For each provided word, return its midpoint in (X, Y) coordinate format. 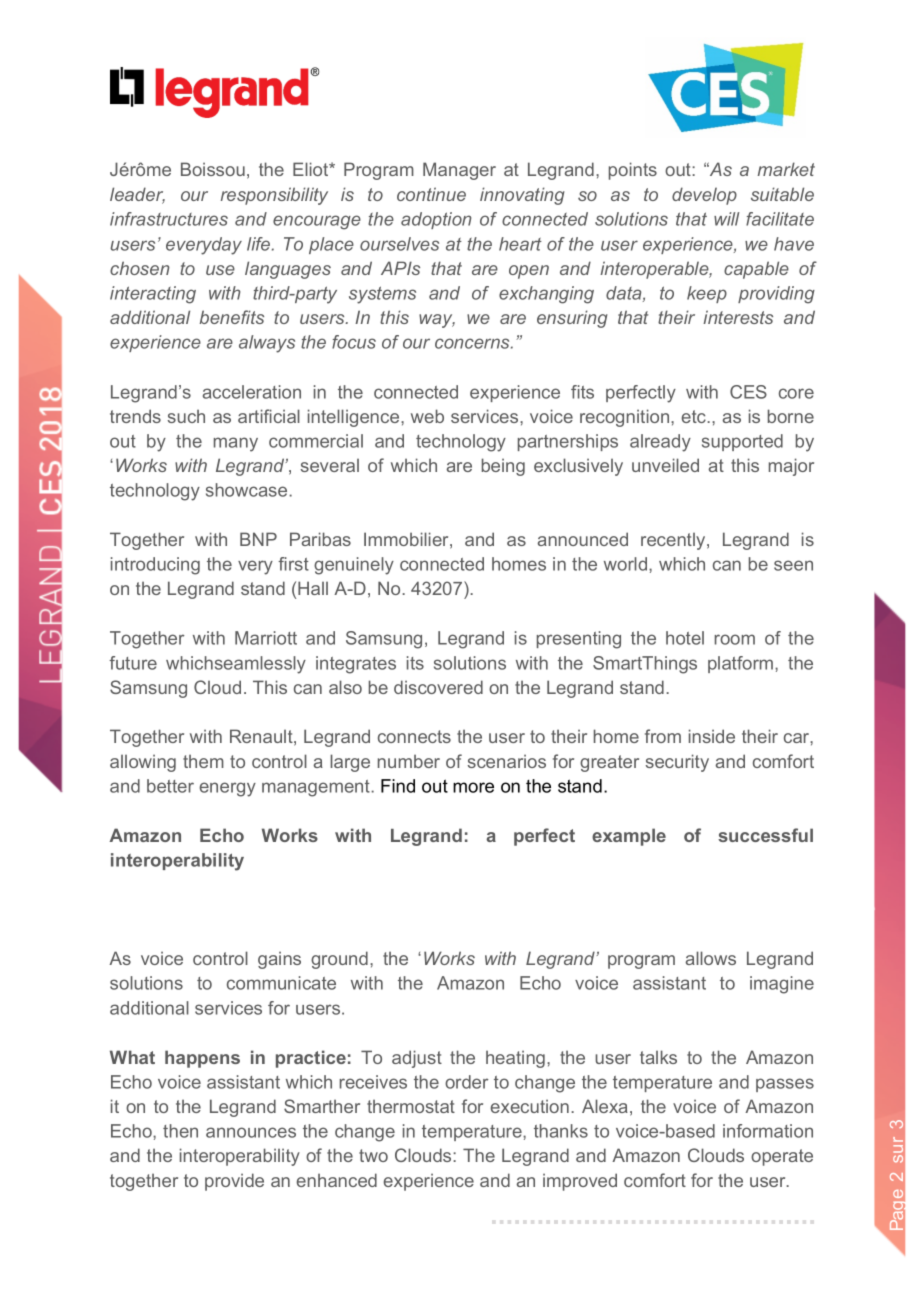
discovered (438, 687)
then (180, 1131)
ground (339, 960)
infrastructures (169, 219)
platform (742, 664)
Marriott (266, 638)
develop (704, 196)
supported (742, 442)
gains (279, 960)
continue (431, 194)
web (427, 416)
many (236, 444)
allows (710, 958)
